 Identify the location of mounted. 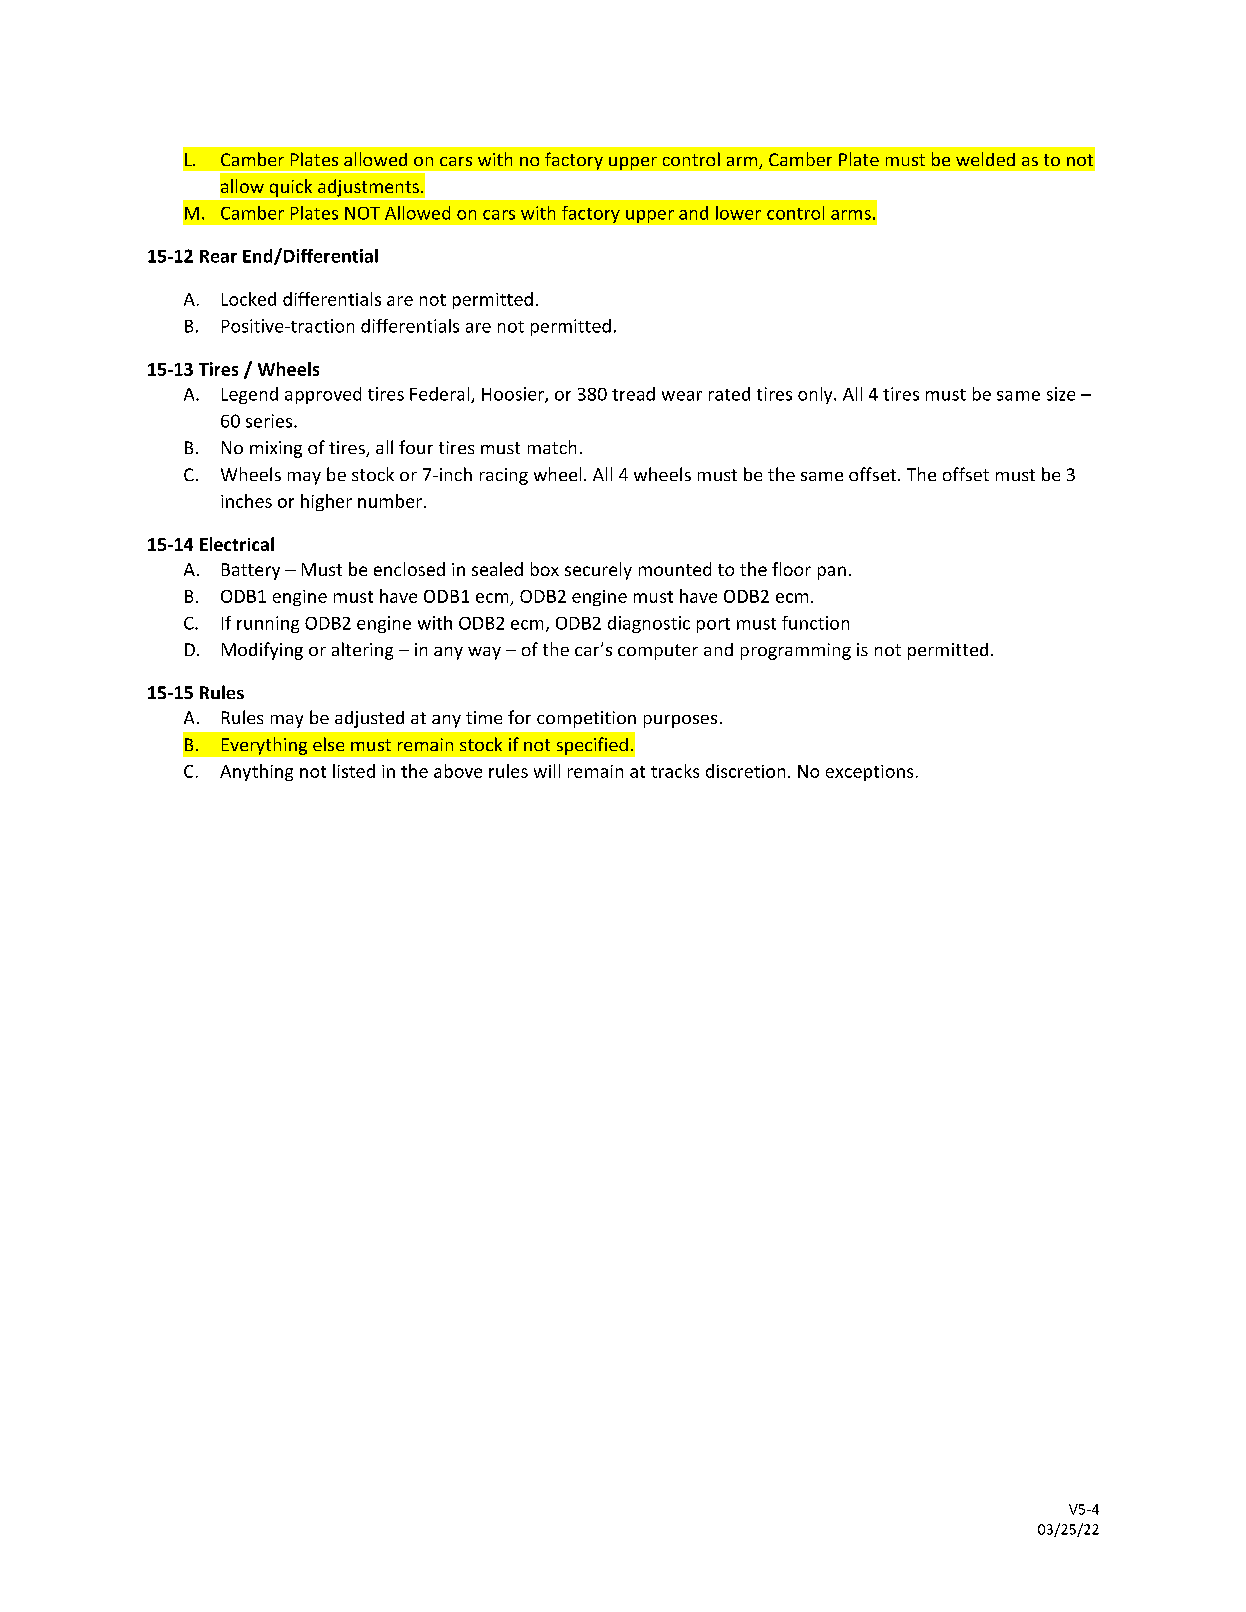
(675, 569).
